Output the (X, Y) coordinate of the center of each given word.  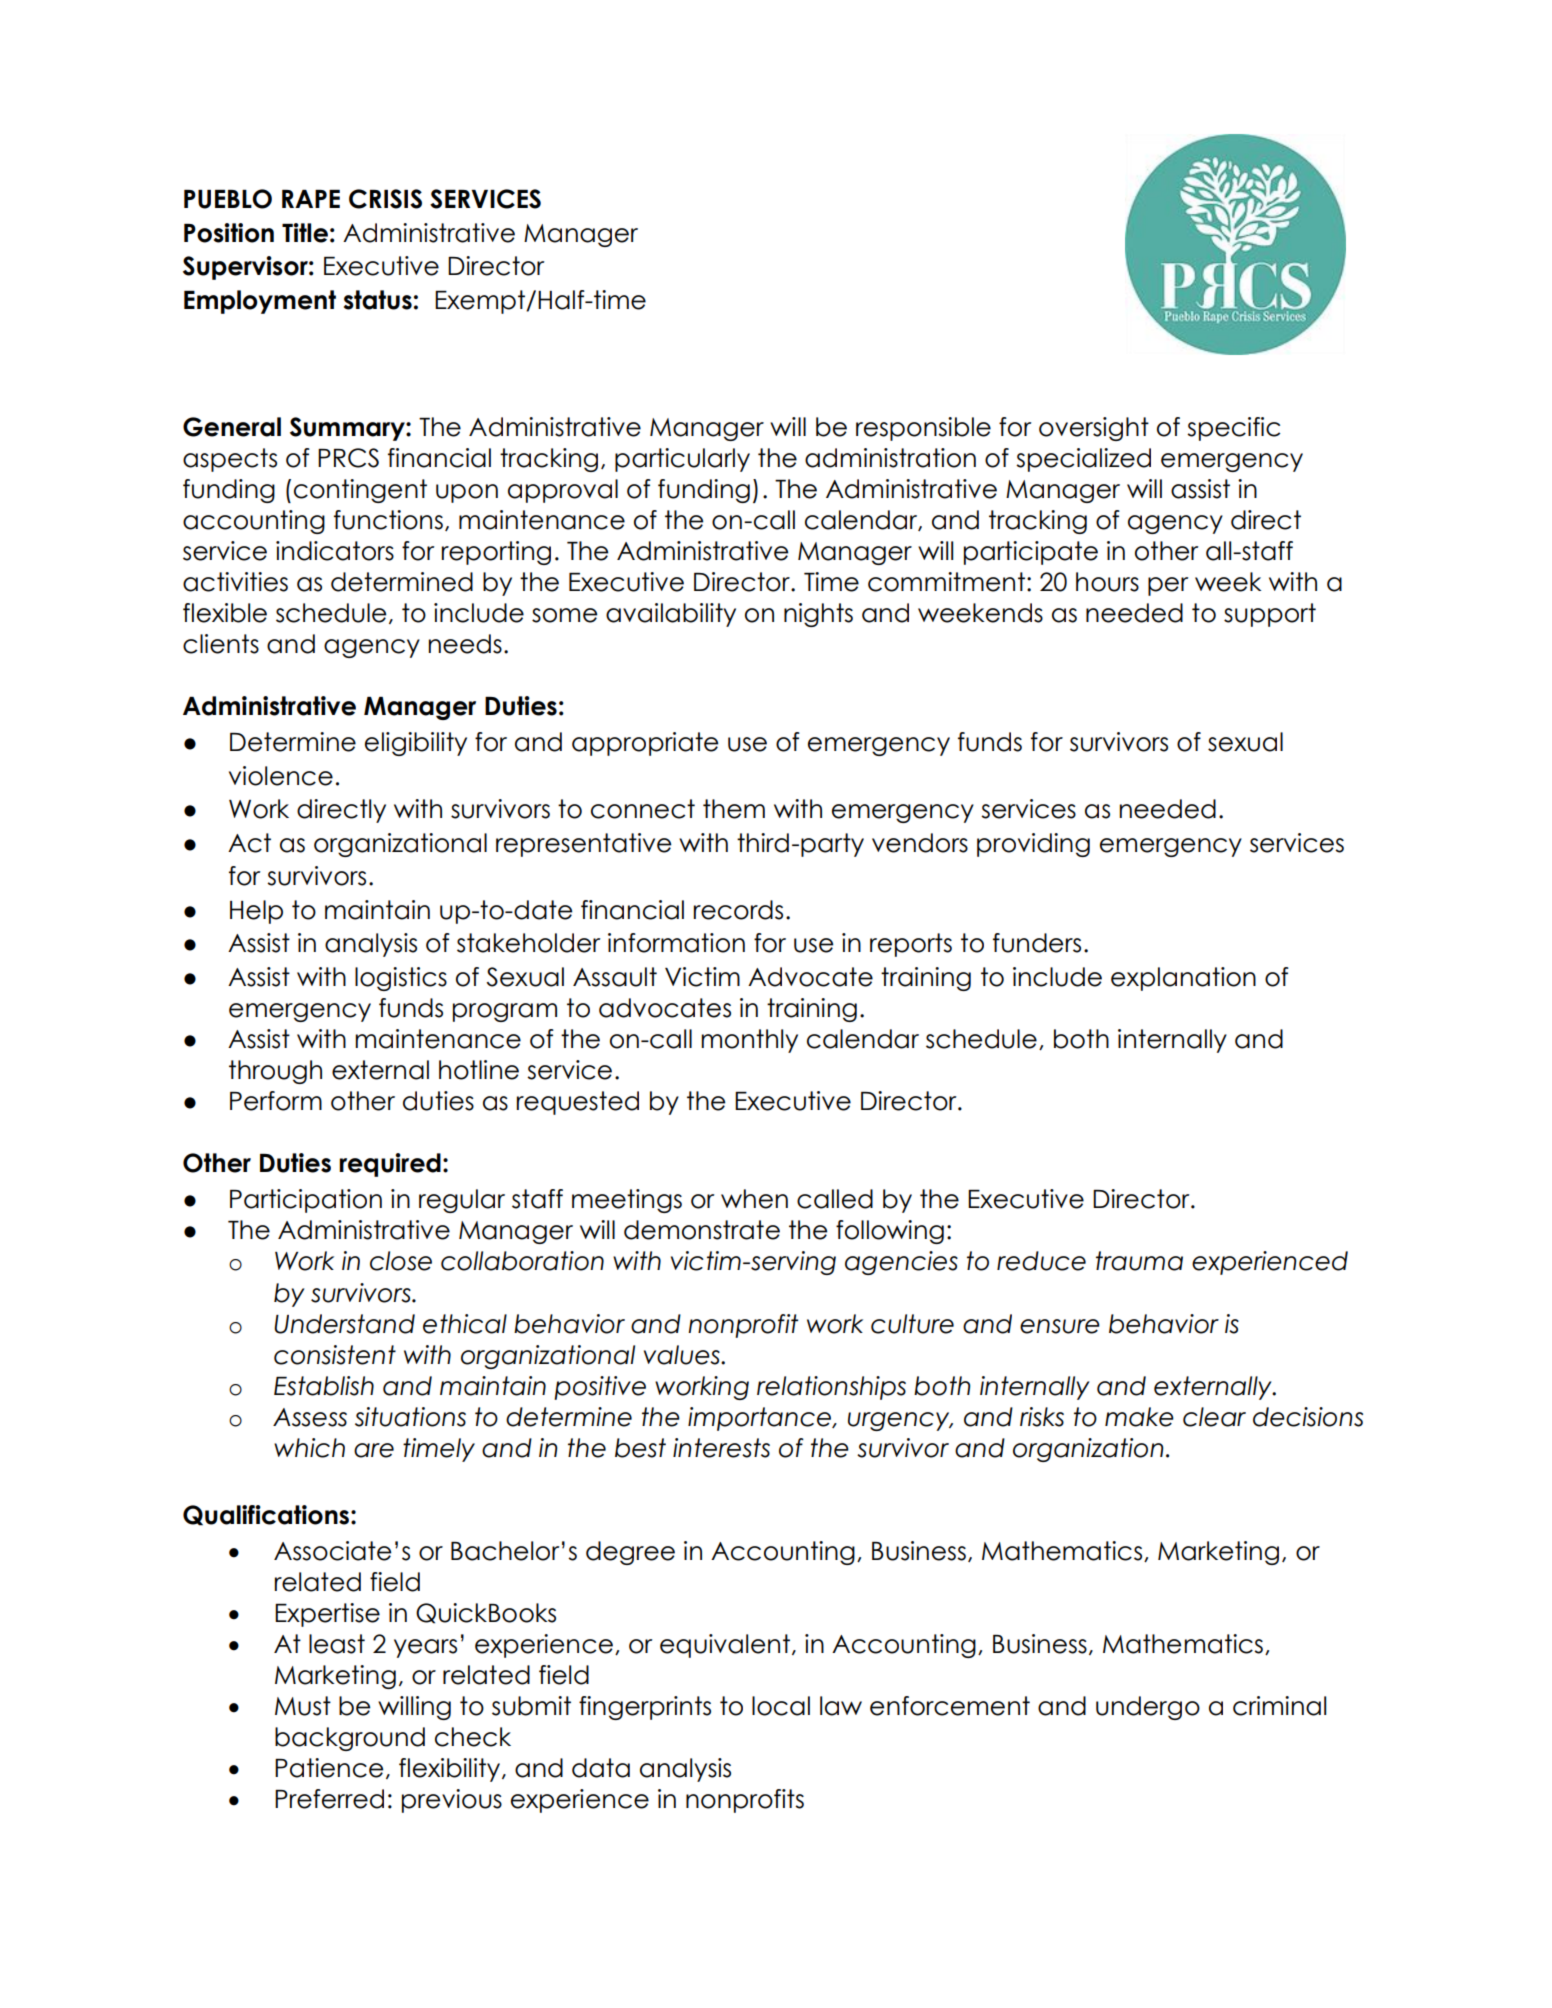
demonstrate (702, 1230)
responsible (923, 429)
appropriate (645, 744)
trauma (1139, 1261)
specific (1233, 429)
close (401, 1261)
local (781, 1706)
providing (1033, 845)
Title (305, 233)
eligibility (416, 744)
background (350, 1739)
